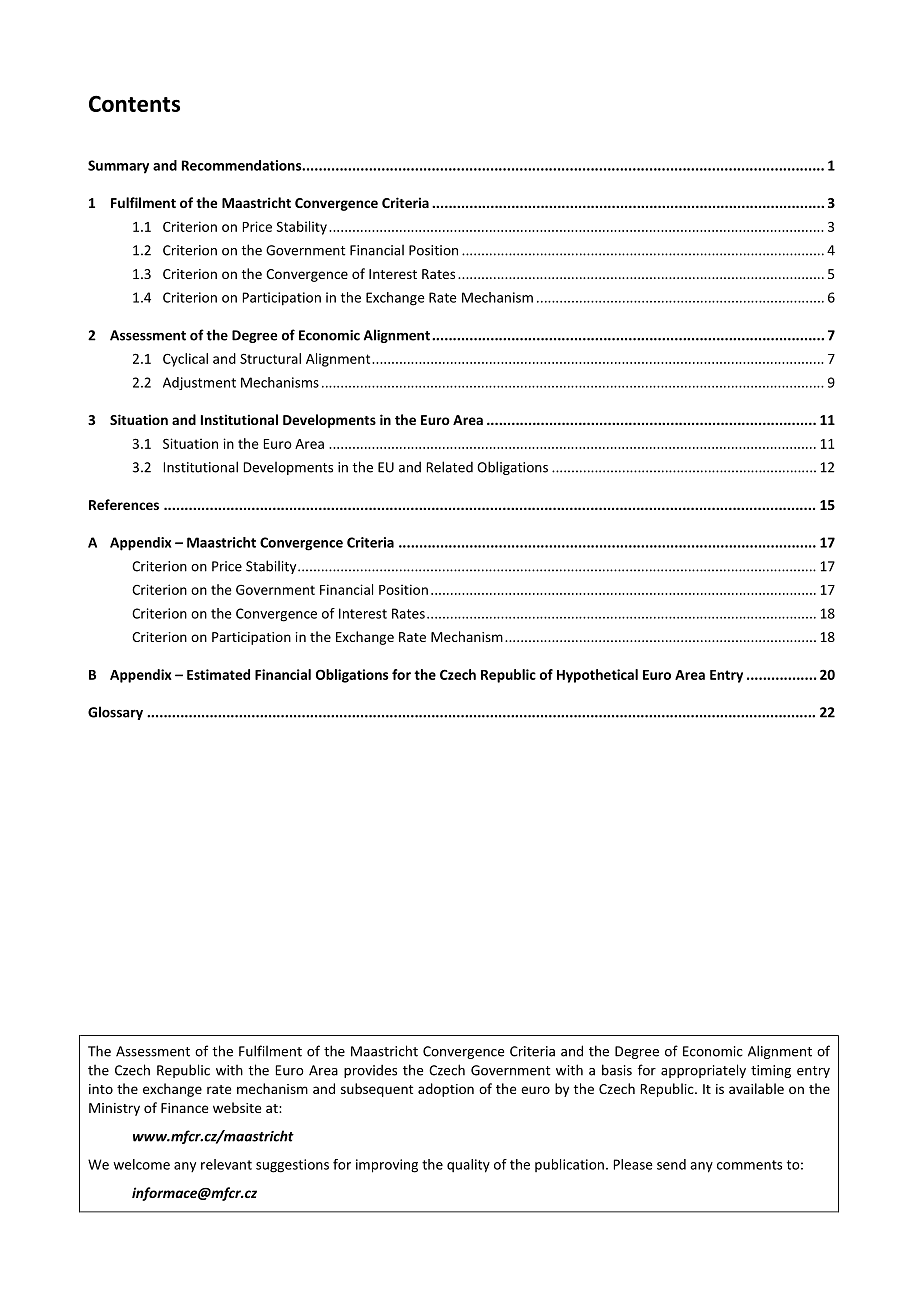 The width and height of the screenshot is (924, 1308). What do you see at coordinates (468, 1166) in the screenshot?
I see `quality` at bounding box center [468, 1166].
